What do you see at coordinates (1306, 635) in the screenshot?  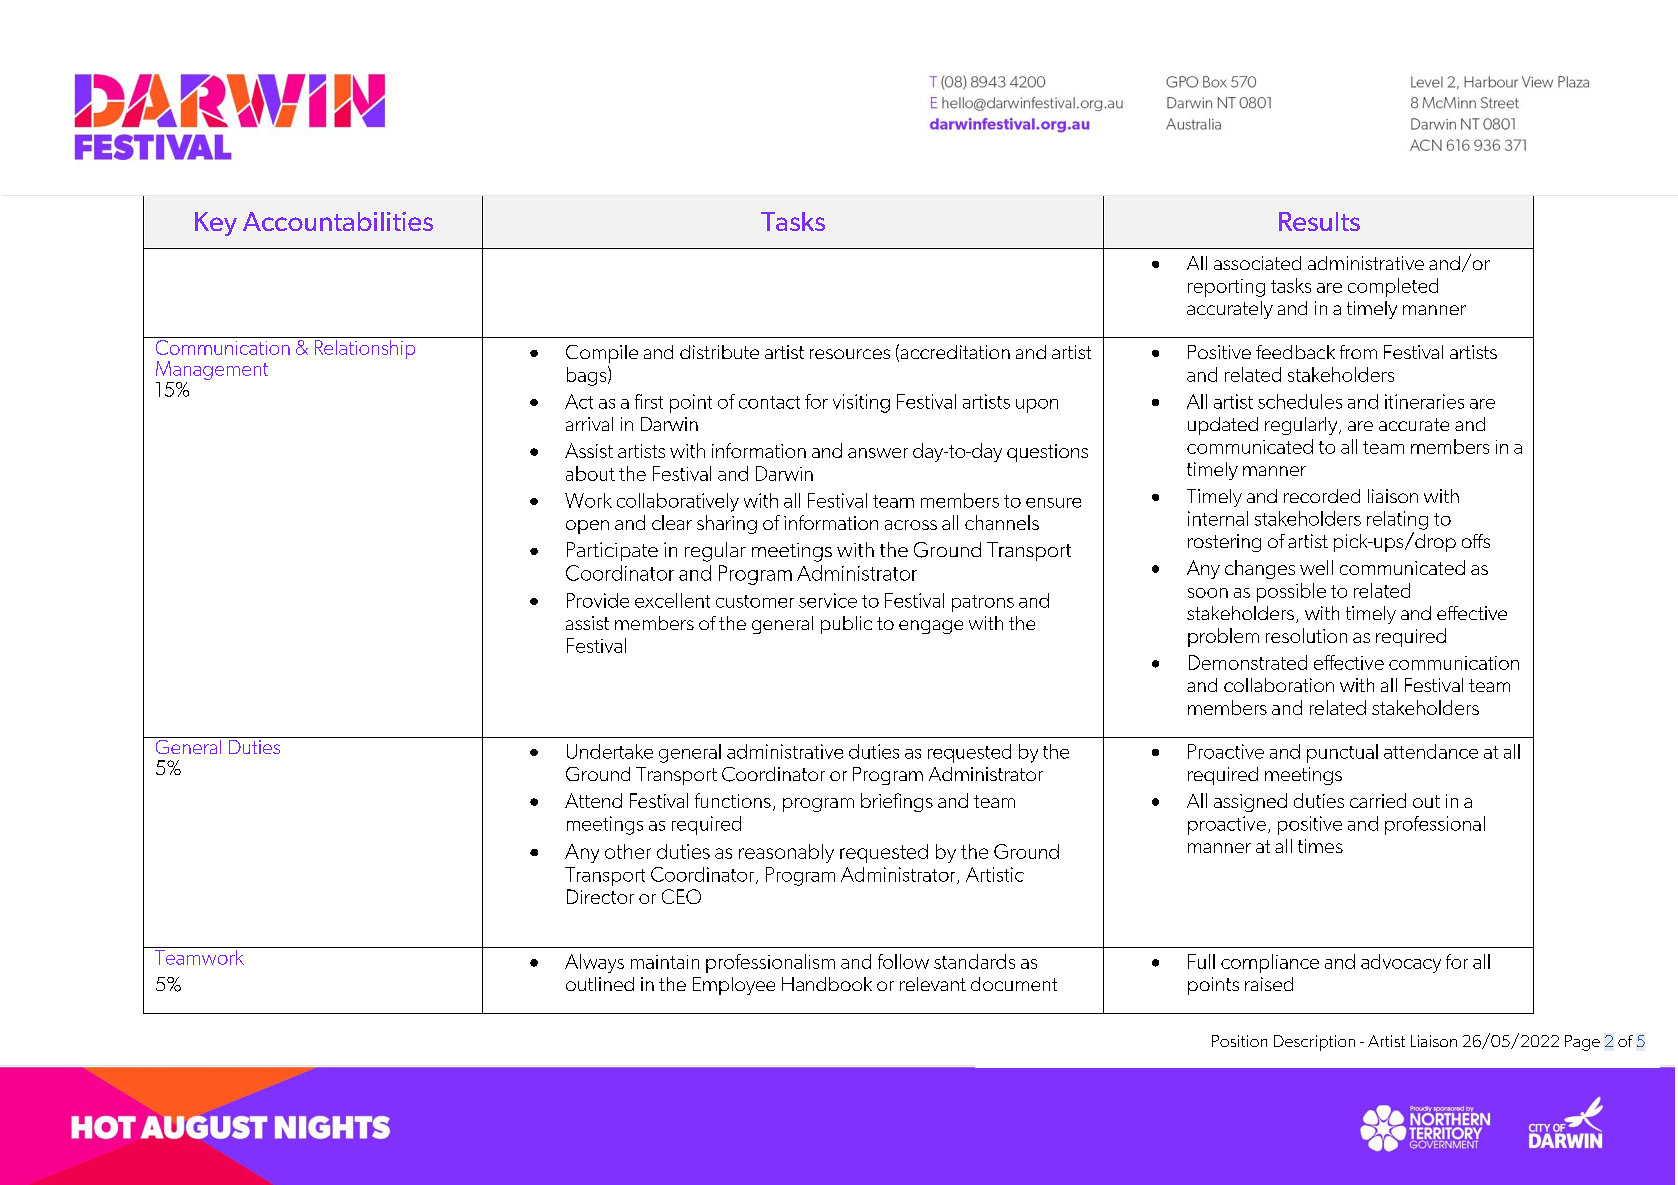 I see `resolution` at bounding box center [1306, 635].
